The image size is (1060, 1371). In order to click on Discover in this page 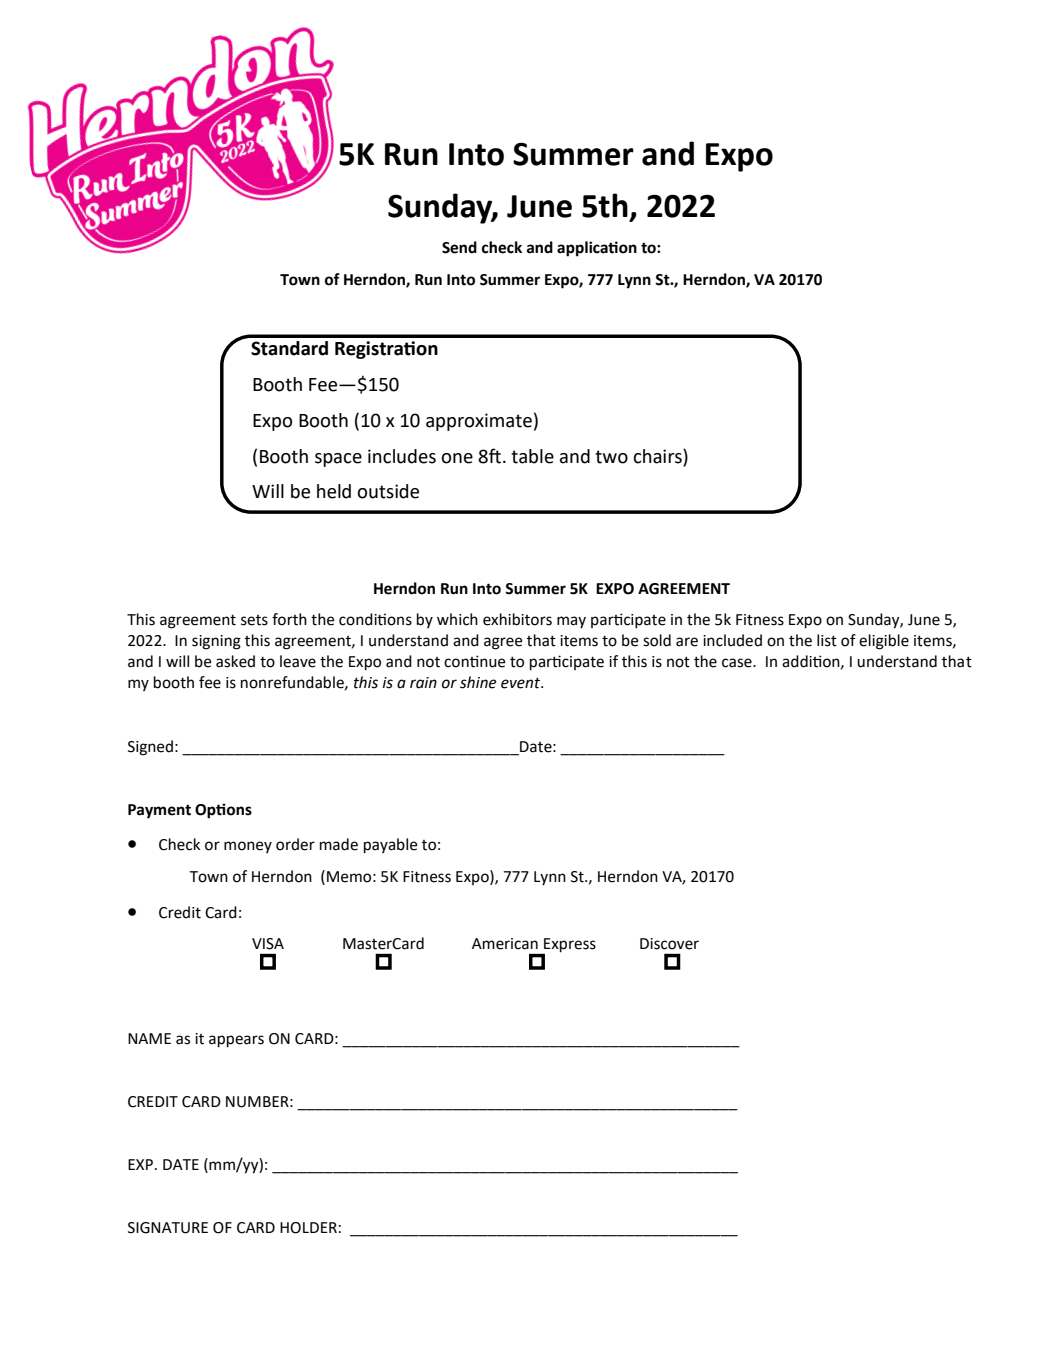, I will do `click(669, 944)`.
